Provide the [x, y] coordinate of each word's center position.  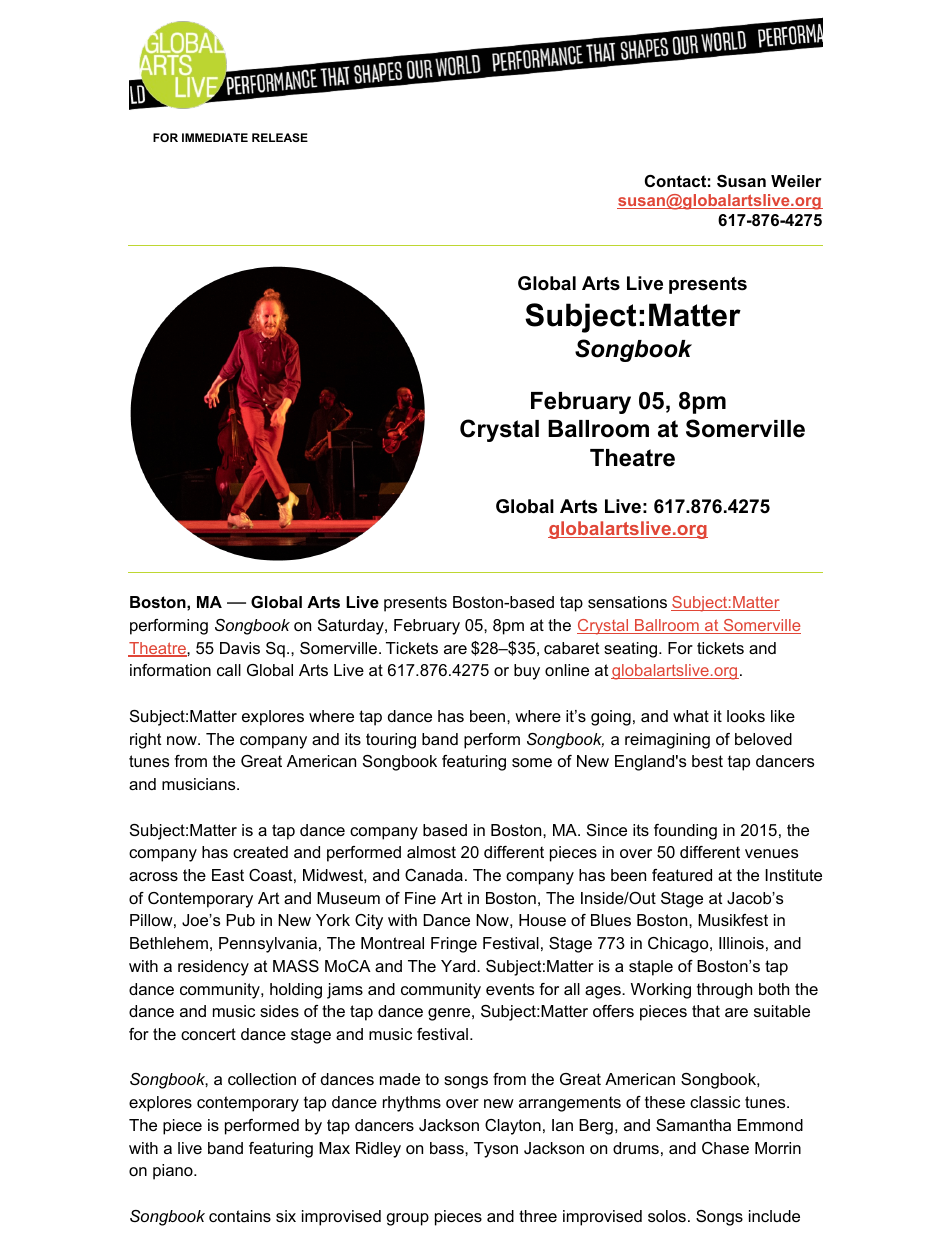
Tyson [496, 1150]
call [229, 670]
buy [527, 672]
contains [240, 1216]
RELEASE [280, 137]
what [691, 716]
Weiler [796, 181]
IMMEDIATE [215, 137]
